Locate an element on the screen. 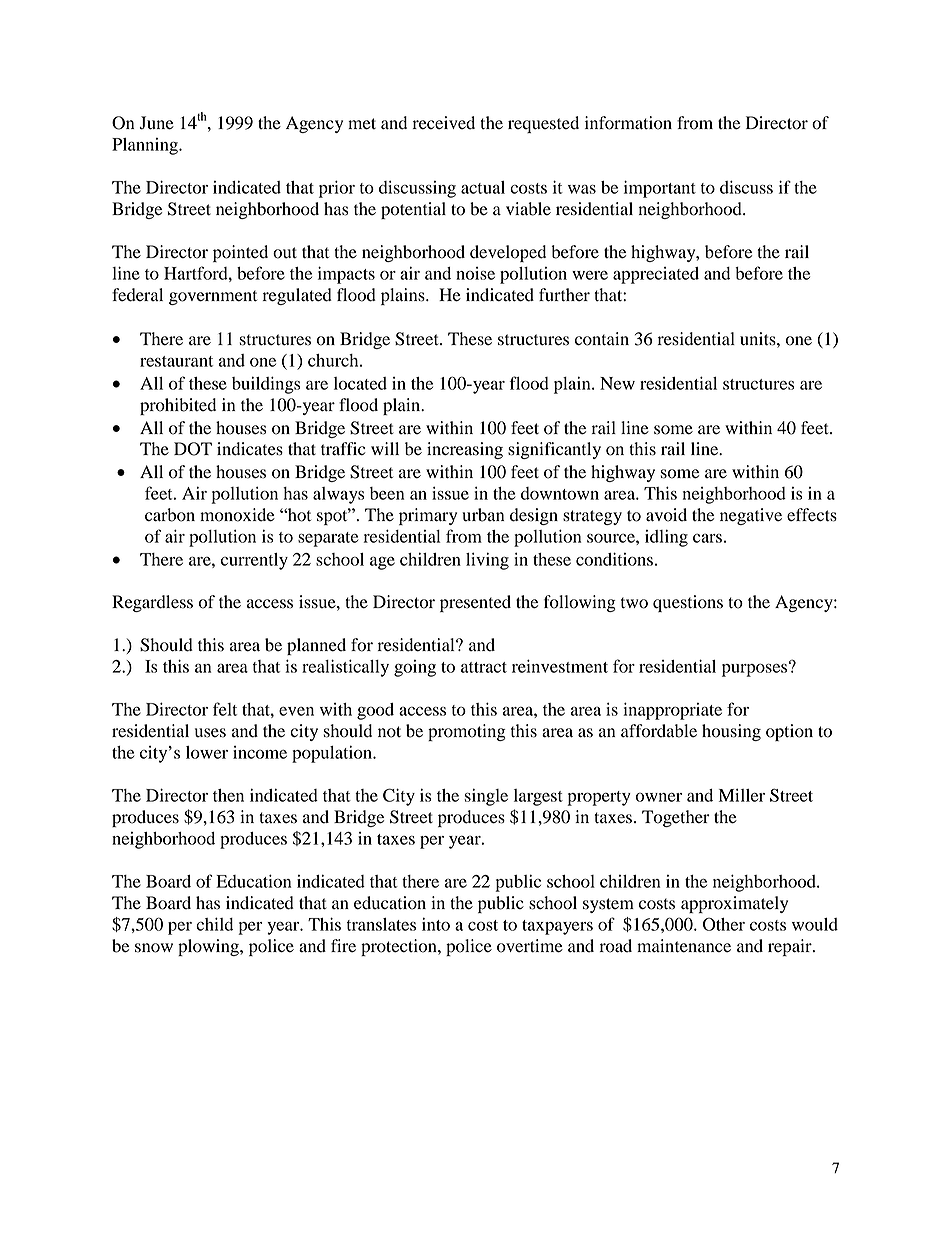 This screenshot has height=1233, width=952. Other is located at coordinates (724, 924).
